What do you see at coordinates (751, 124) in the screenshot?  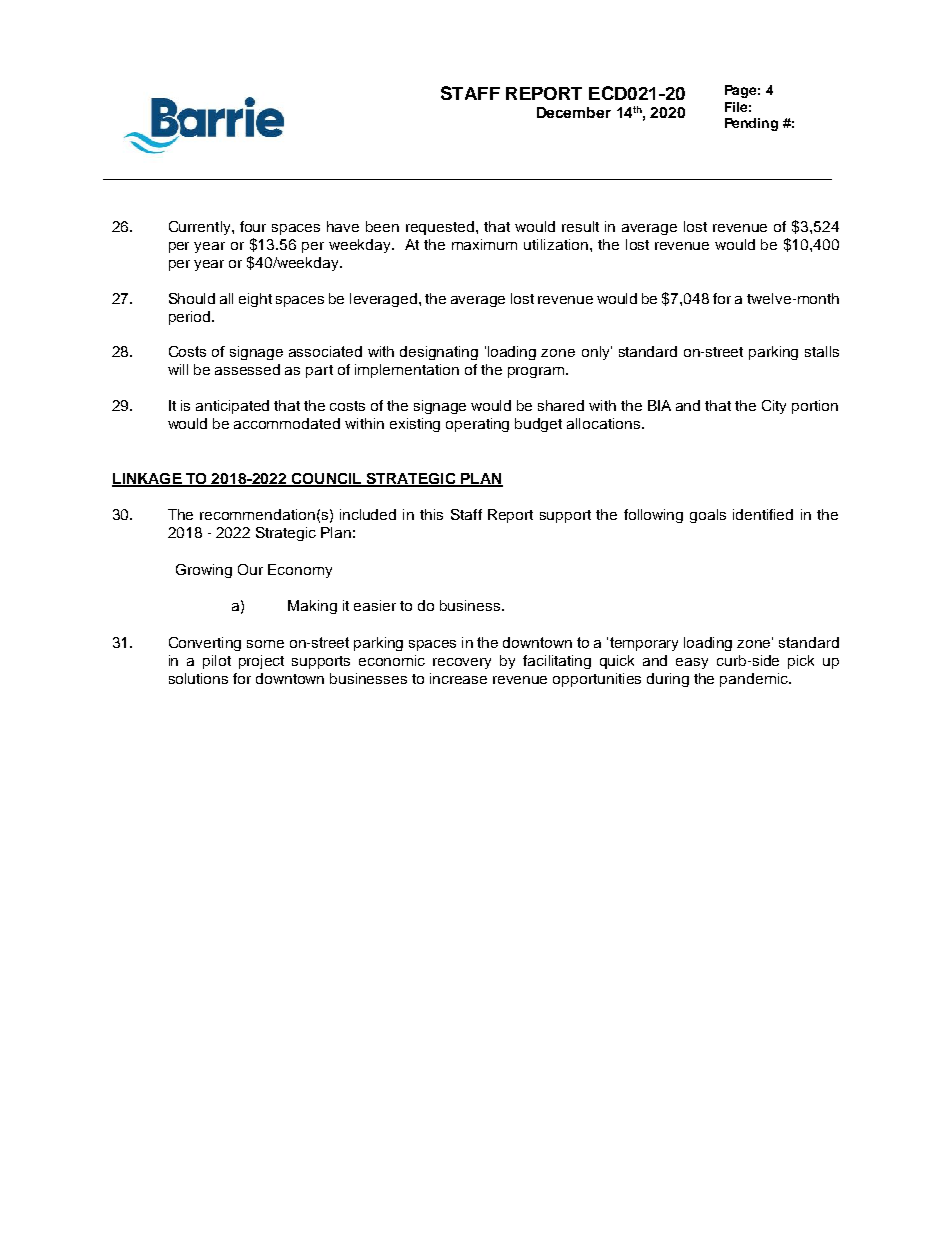 I see `Pending` at bounding box center [751, 124].
